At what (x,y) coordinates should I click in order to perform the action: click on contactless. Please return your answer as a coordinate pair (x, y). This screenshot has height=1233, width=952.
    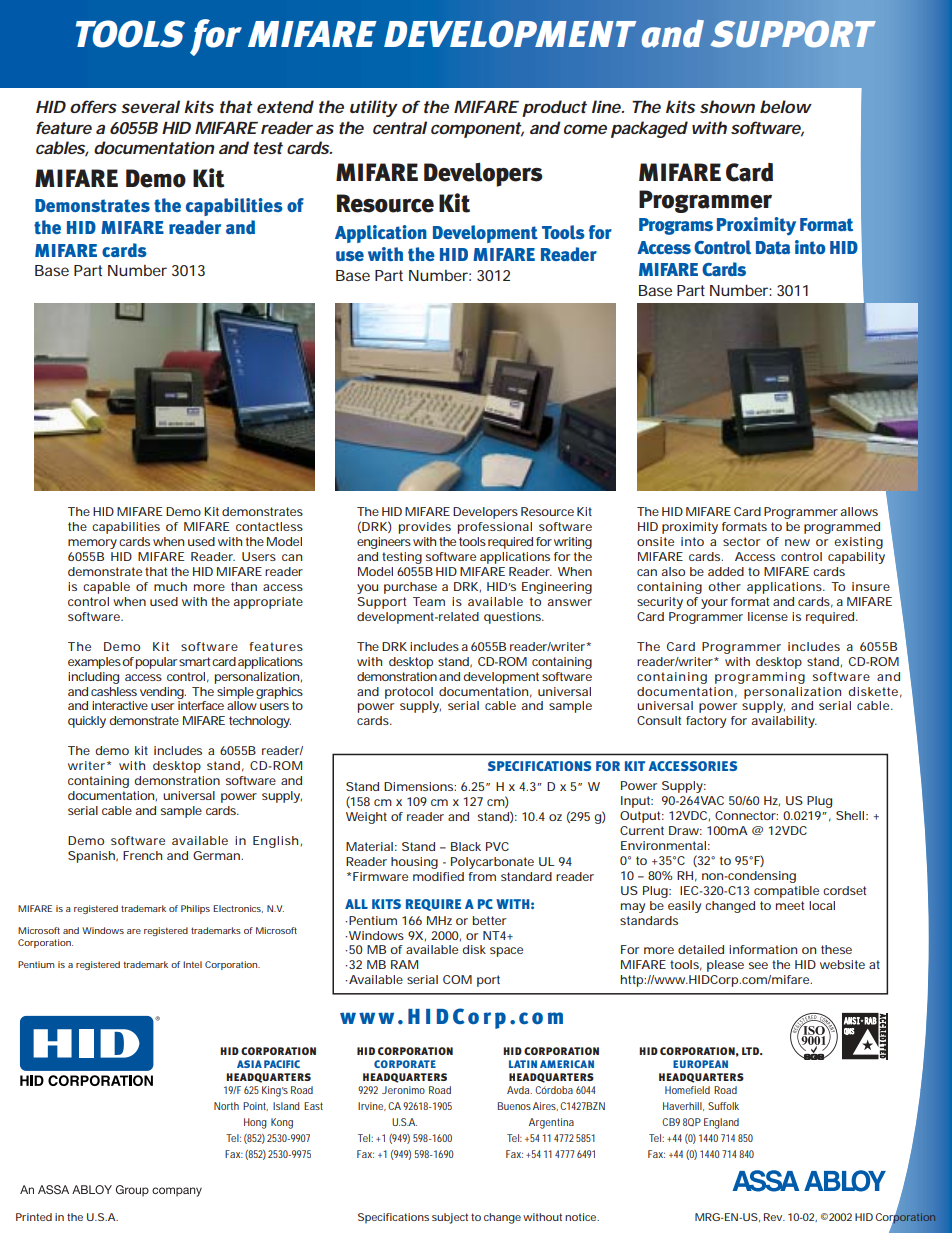
    Looking at the image, I should click on (269, 526).
